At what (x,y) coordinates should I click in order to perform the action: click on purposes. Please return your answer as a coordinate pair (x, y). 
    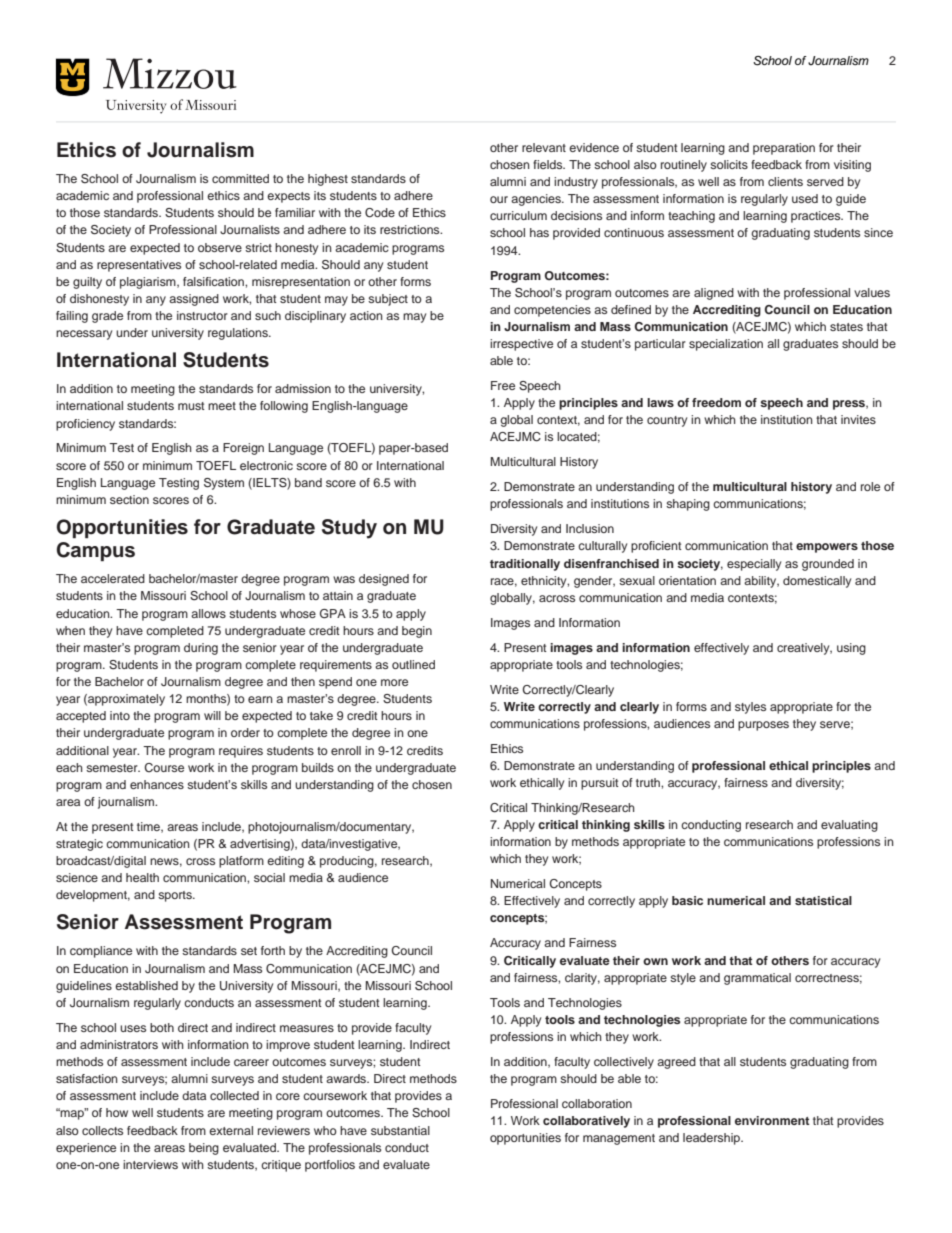
    Looking at the image, I should click on (763, 726).
